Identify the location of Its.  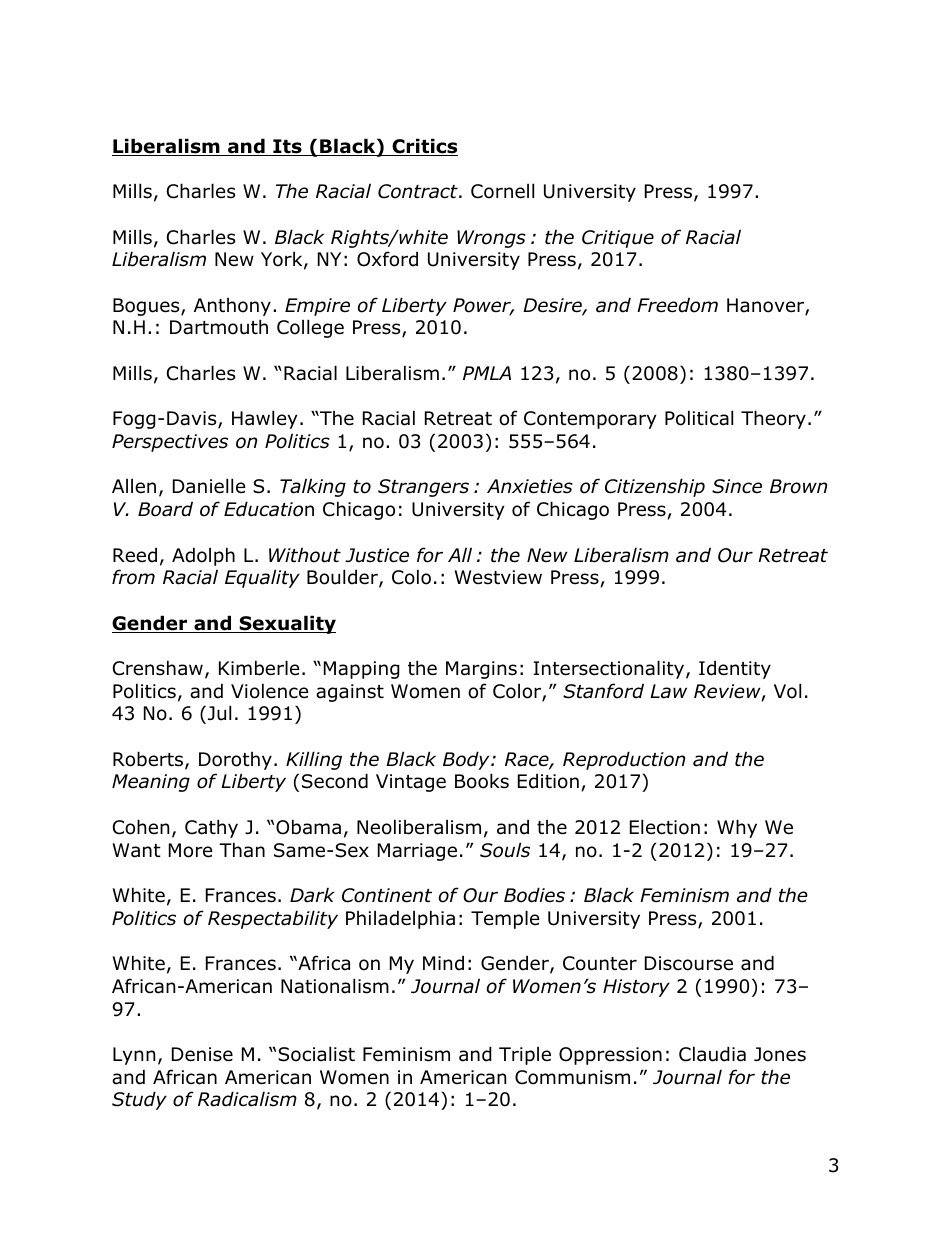
(287, 147).
